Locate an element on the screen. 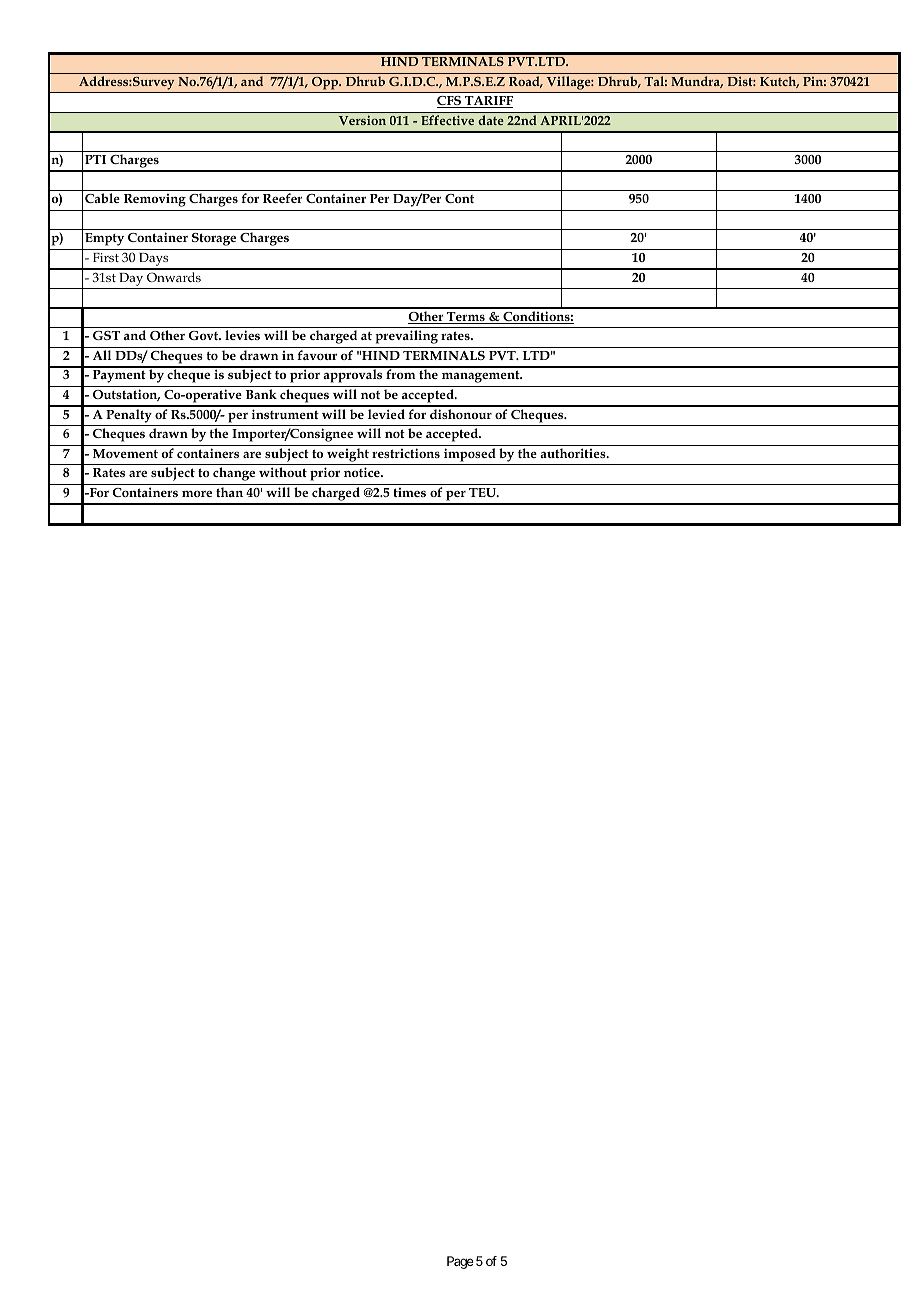 The height and width of the screenshot is (1308, 924). than is located at coordinates (229, 492).
